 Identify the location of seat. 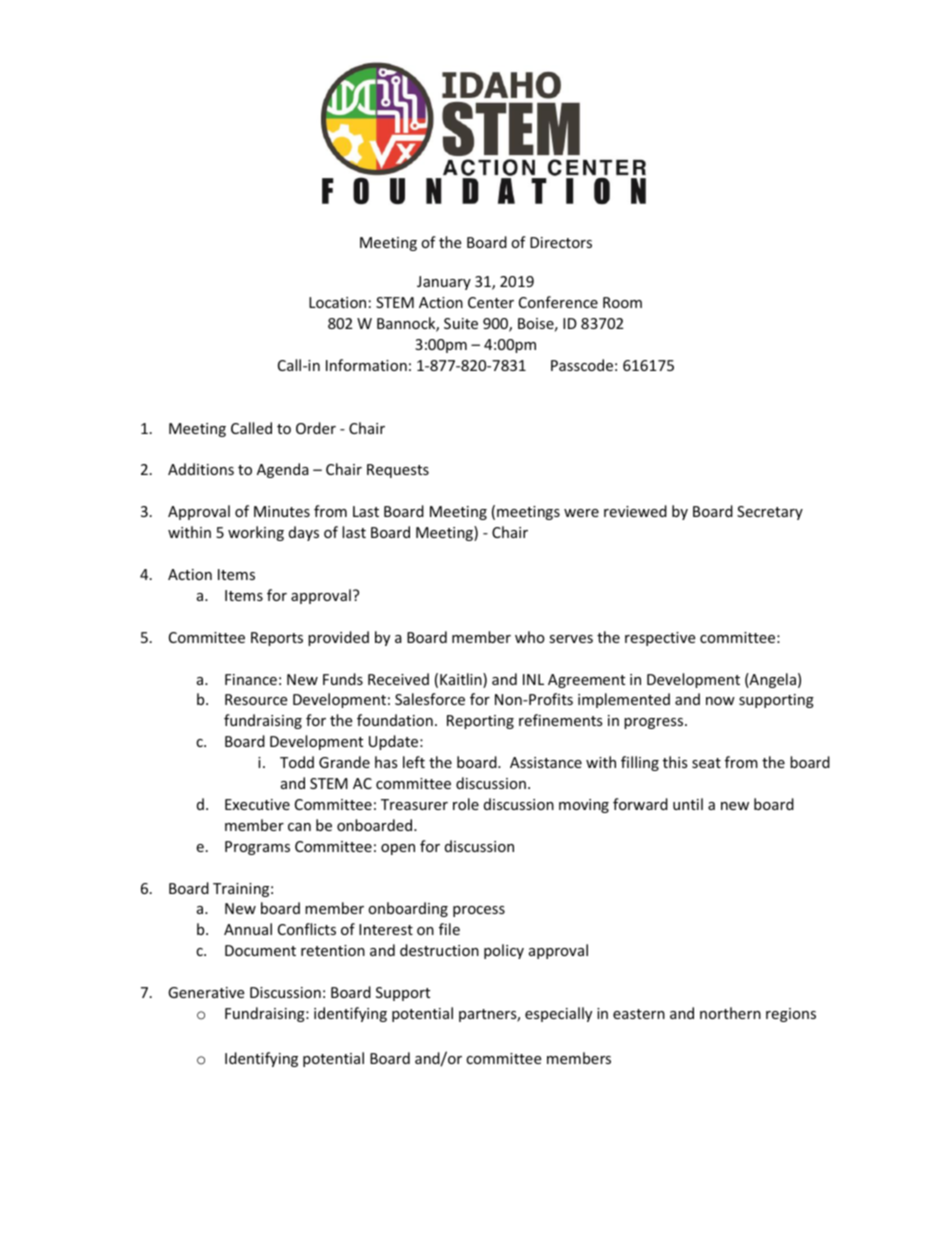
(706, 763).
